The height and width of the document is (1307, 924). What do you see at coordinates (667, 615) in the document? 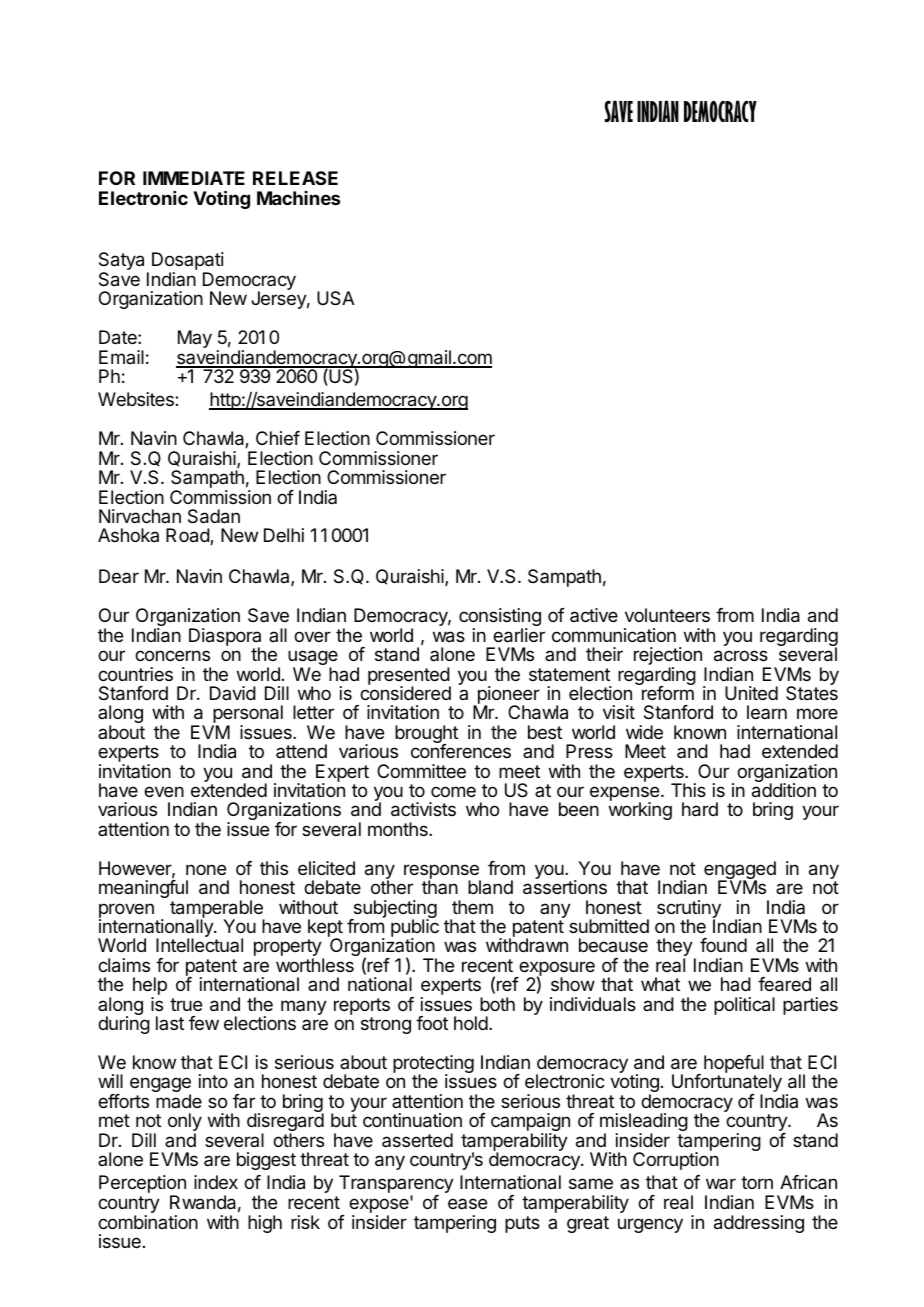
I see `volunteers` at bounding box center [667, 615].
